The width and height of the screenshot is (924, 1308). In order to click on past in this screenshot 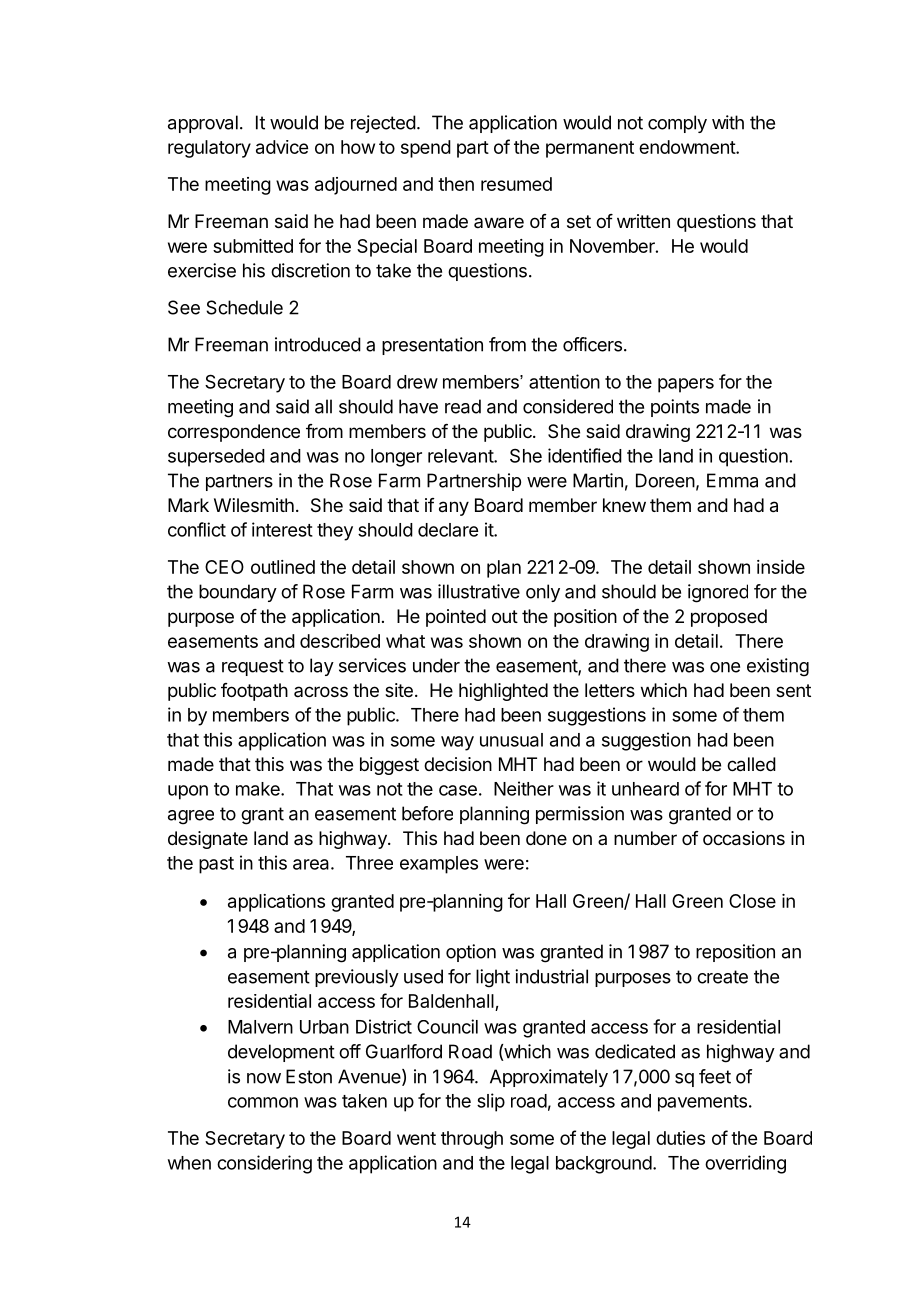, I will do `click(216, 865)`.
